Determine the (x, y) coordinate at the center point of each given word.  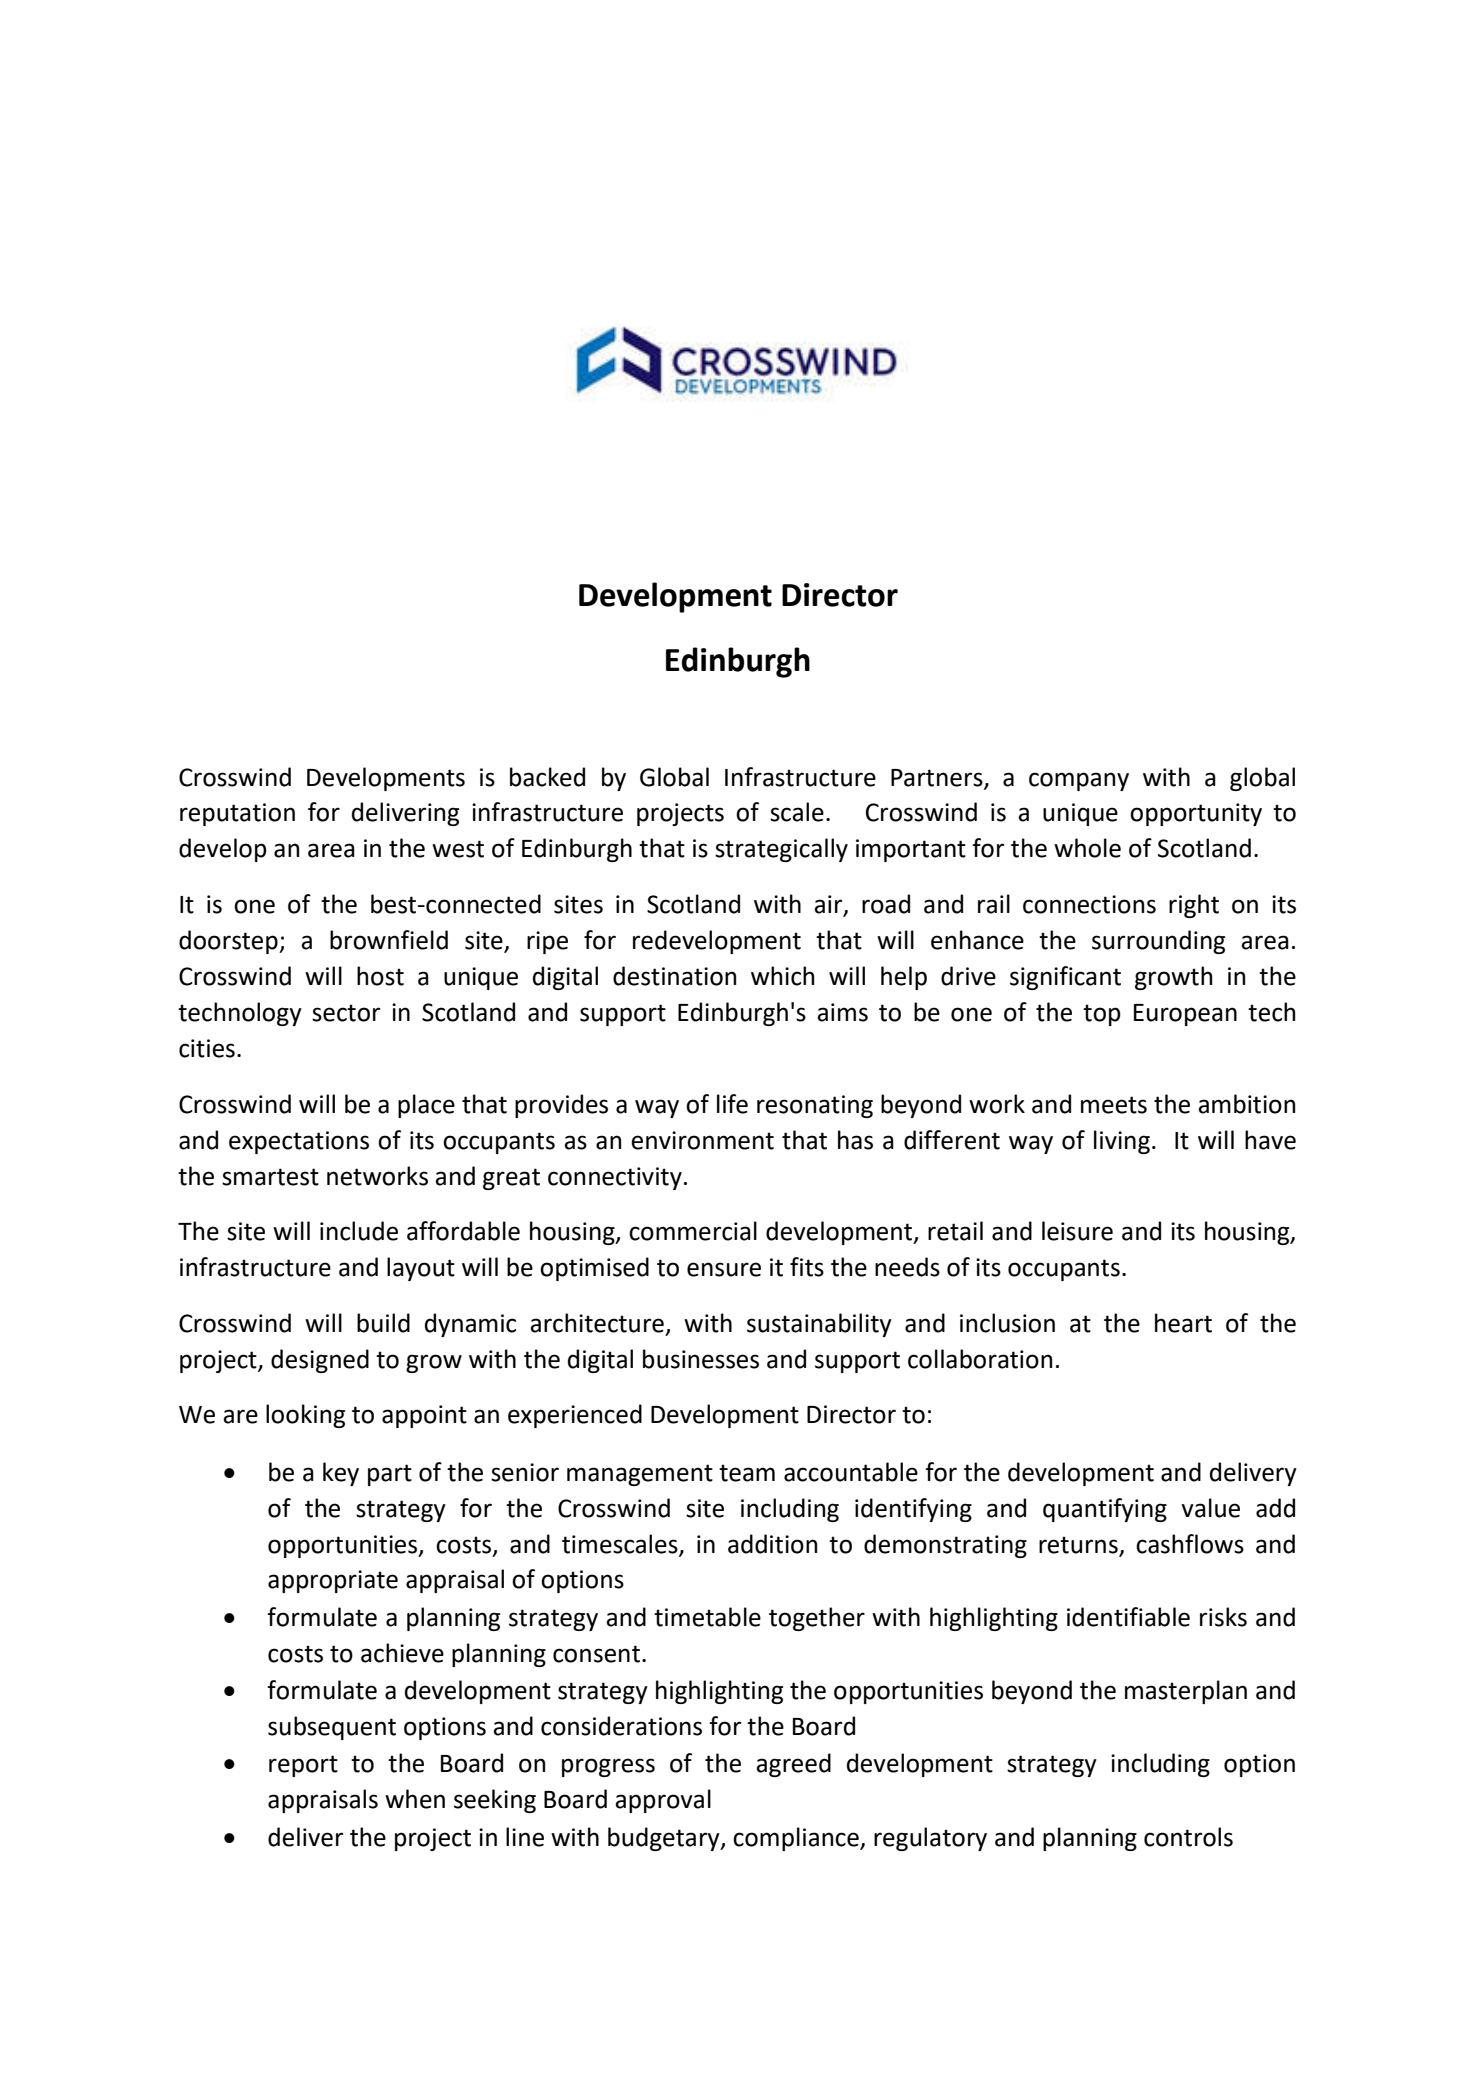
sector (346, 1013)
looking (305, 1416)
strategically (781, 850)
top (1102, 1015)
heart (1183, 1323)
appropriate (333, 1581)
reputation (237, 814)
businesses (701, 1359)
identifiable (1128, 1617)
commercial (693, 1231)
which (782, 976)
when (415, 1799)
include (359, 1231)
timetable (707, 1617)
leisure (1077, 1231)
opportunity (1196, 814)
